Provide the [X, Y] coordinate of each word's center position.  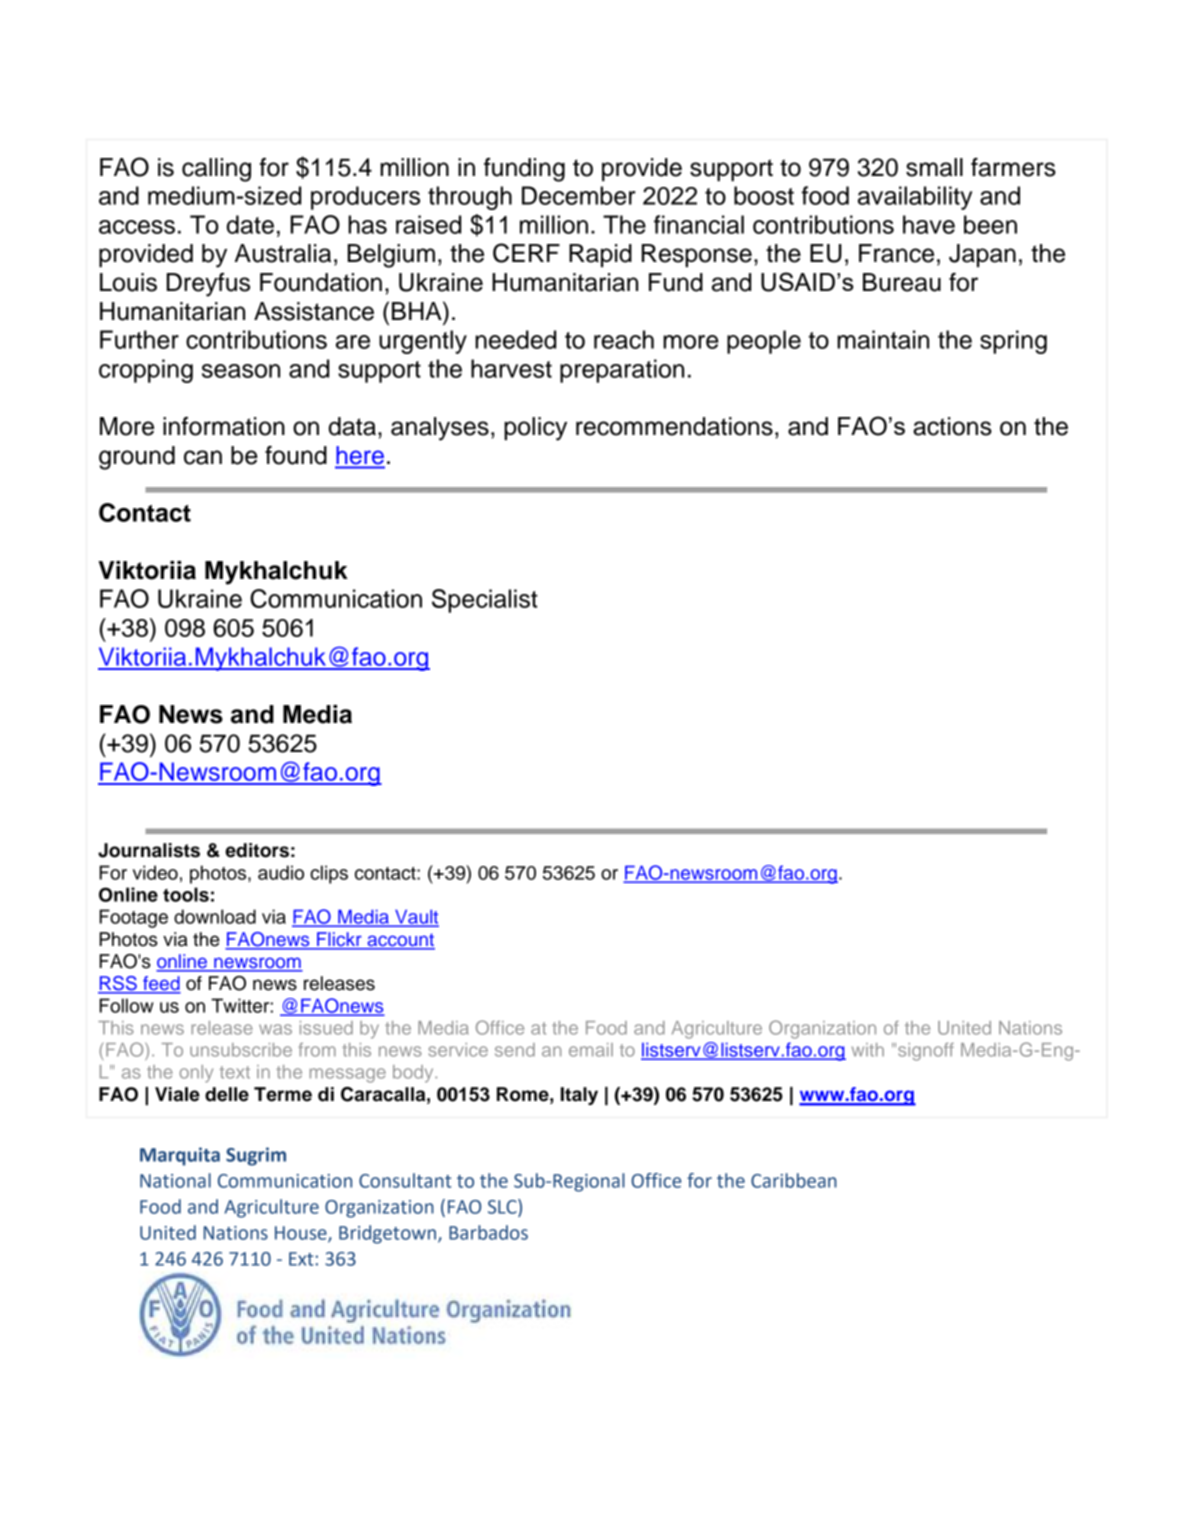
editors [257, 850]
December [579, 195]
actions [952, 426]
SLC [503, 1206]
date [250, 224]
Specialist [485, 601]
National [175, 1180]
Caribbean [794, 1180]
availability [915, 198]
